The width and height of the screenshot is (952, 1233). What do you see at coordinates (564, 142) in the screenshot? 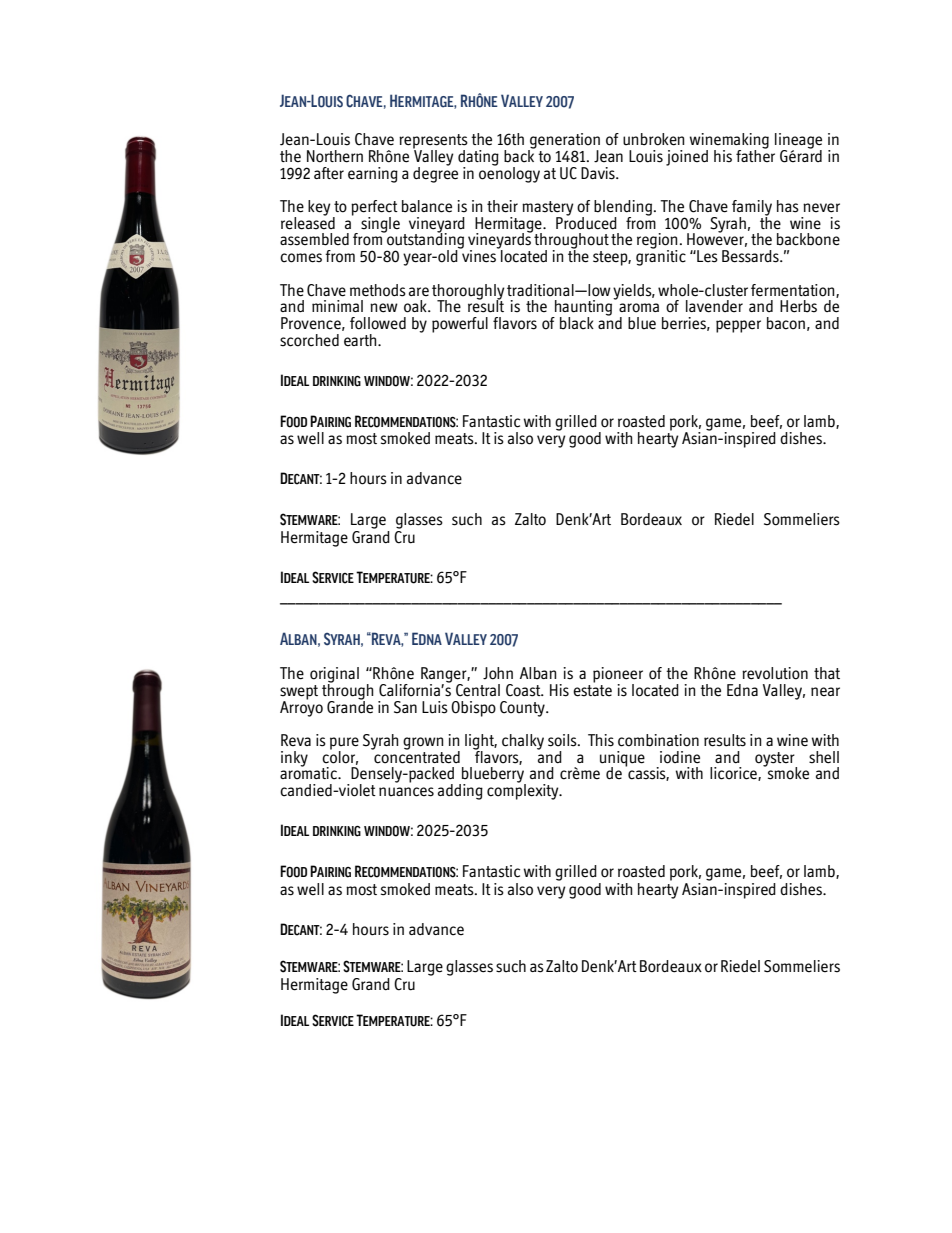
I see `generation` at bounding box center [564, 142].
